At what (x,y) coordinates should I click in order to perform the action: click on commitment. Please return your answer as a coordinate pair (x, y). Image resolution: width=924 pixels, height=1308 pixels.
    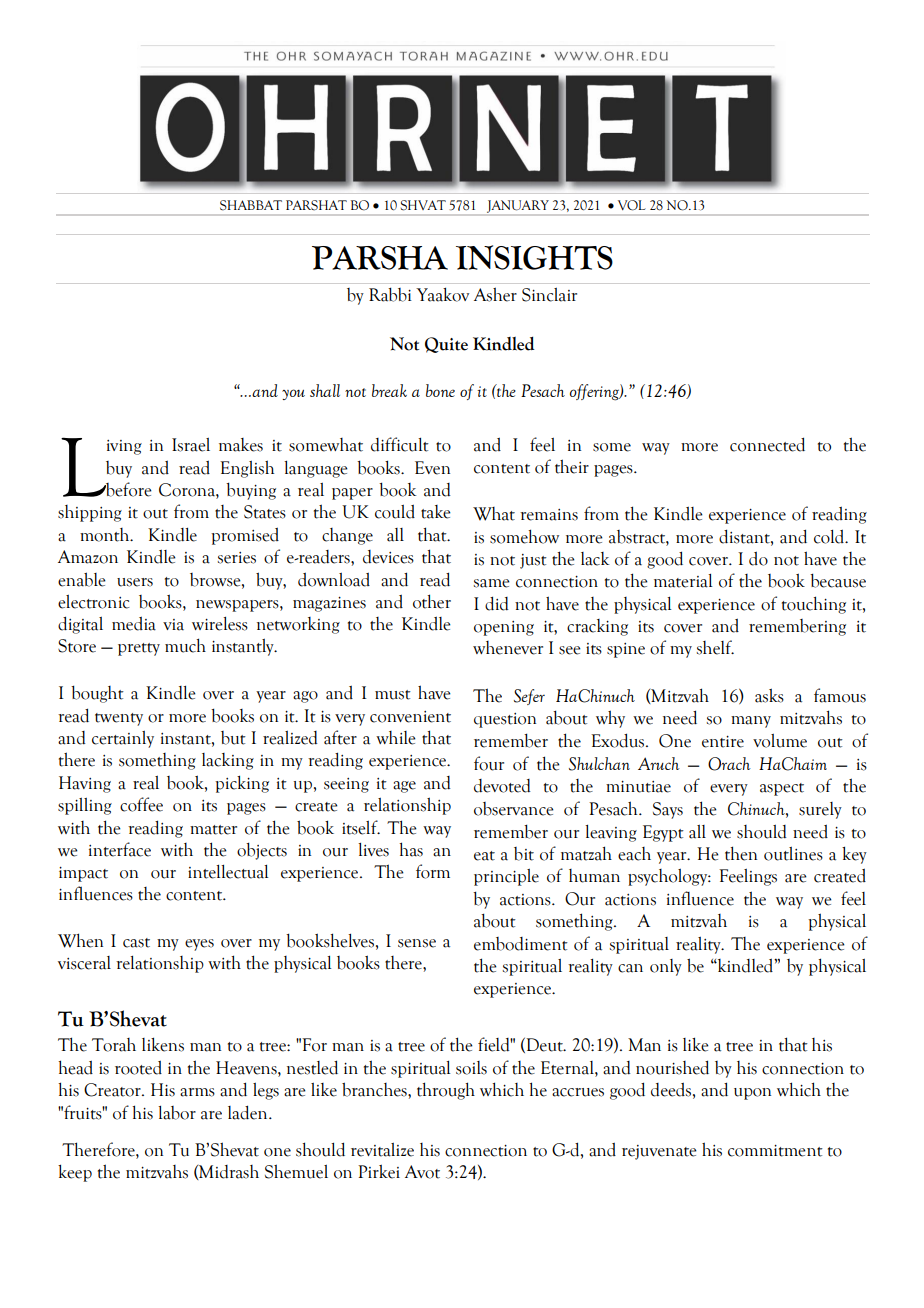
    Looking at the image, I should click on (775, 1151).
